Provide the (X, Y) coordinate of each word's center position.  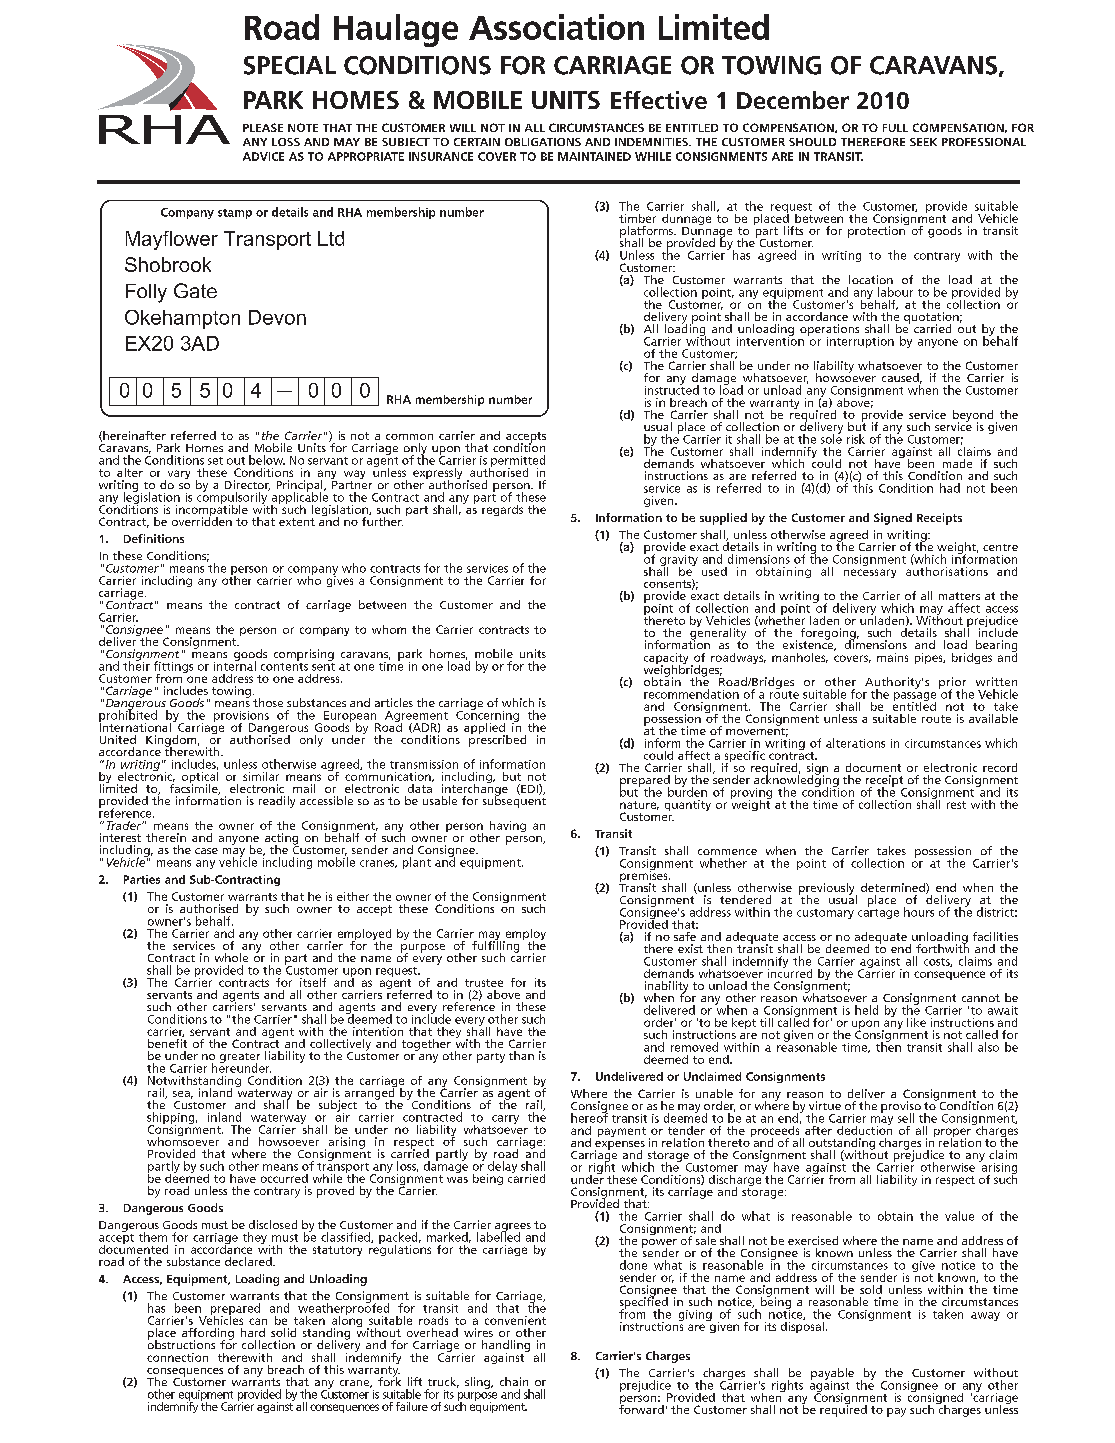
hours (919, 912)
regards (502, 510)
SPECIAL (290, 65)
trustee (484, 983)
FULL (895, 128)
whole (231, 957)
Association (556, 27)
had (950, 488)
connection (177, 1357)
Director (247, 485)
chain (514, 1381)
